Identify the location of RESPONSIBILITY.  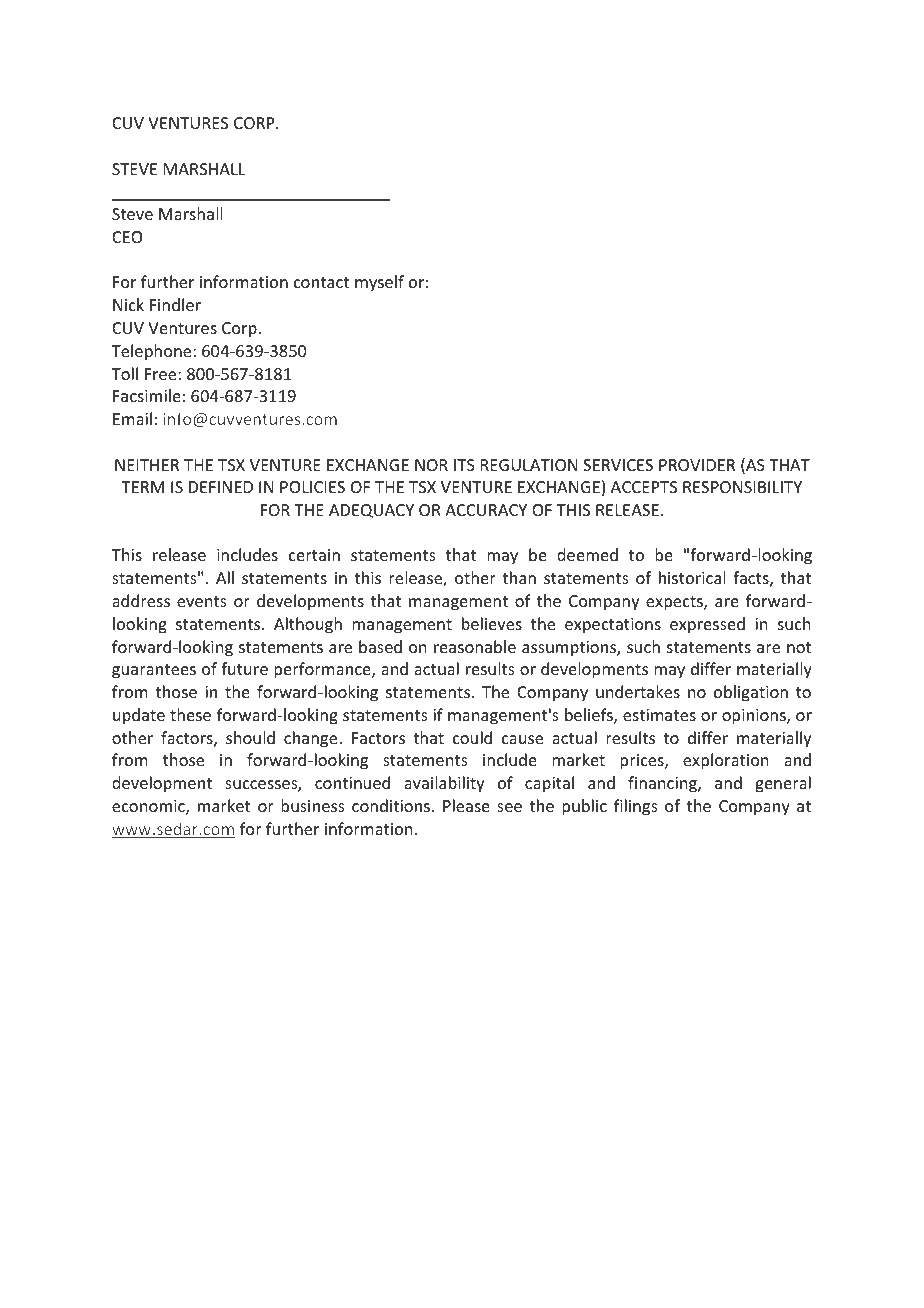
(742, 487).
